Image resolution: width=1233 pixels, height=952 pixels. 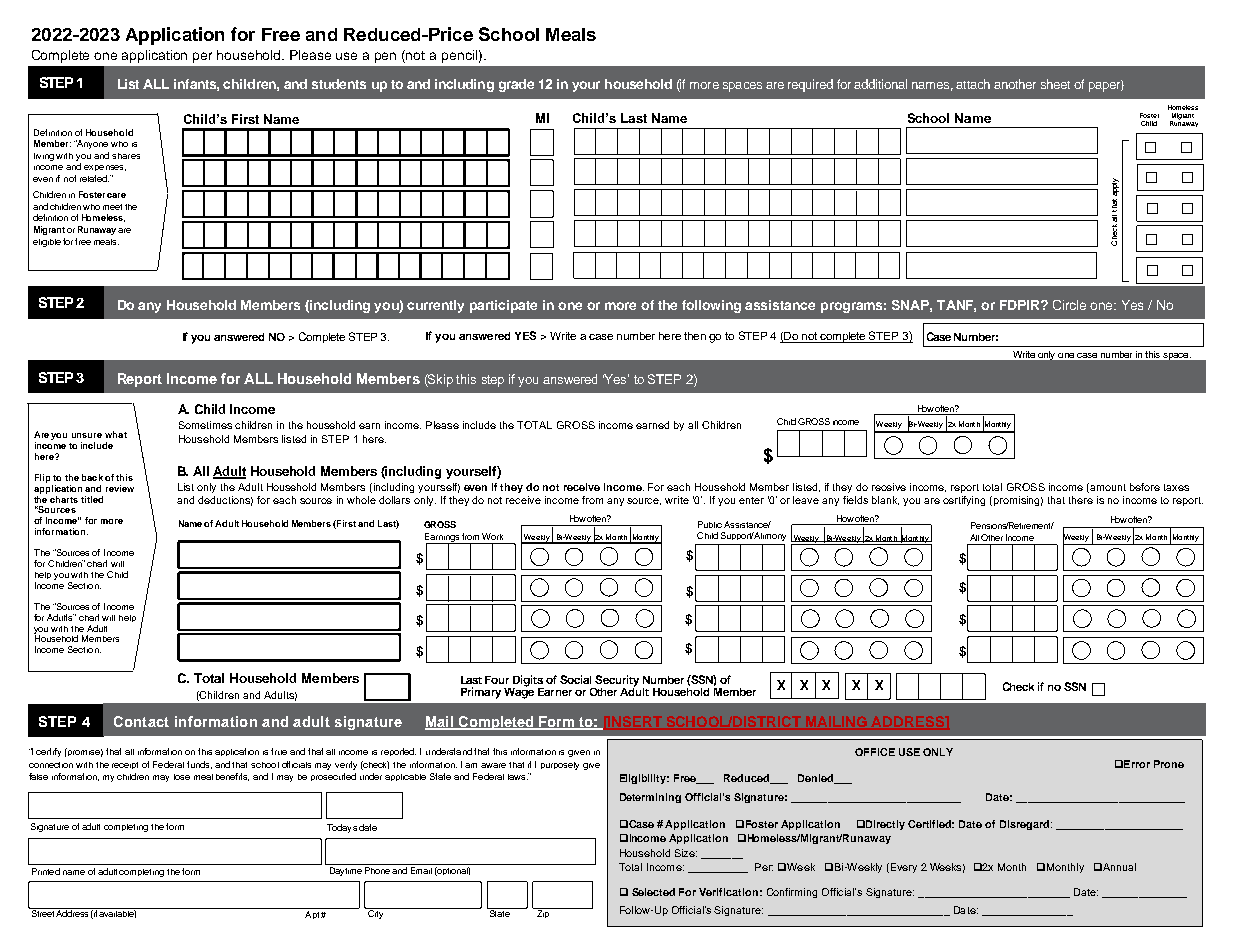 What do you see at coordinates (516, 85) in the page?
I see `grade` at bounding box center [516, 85].
